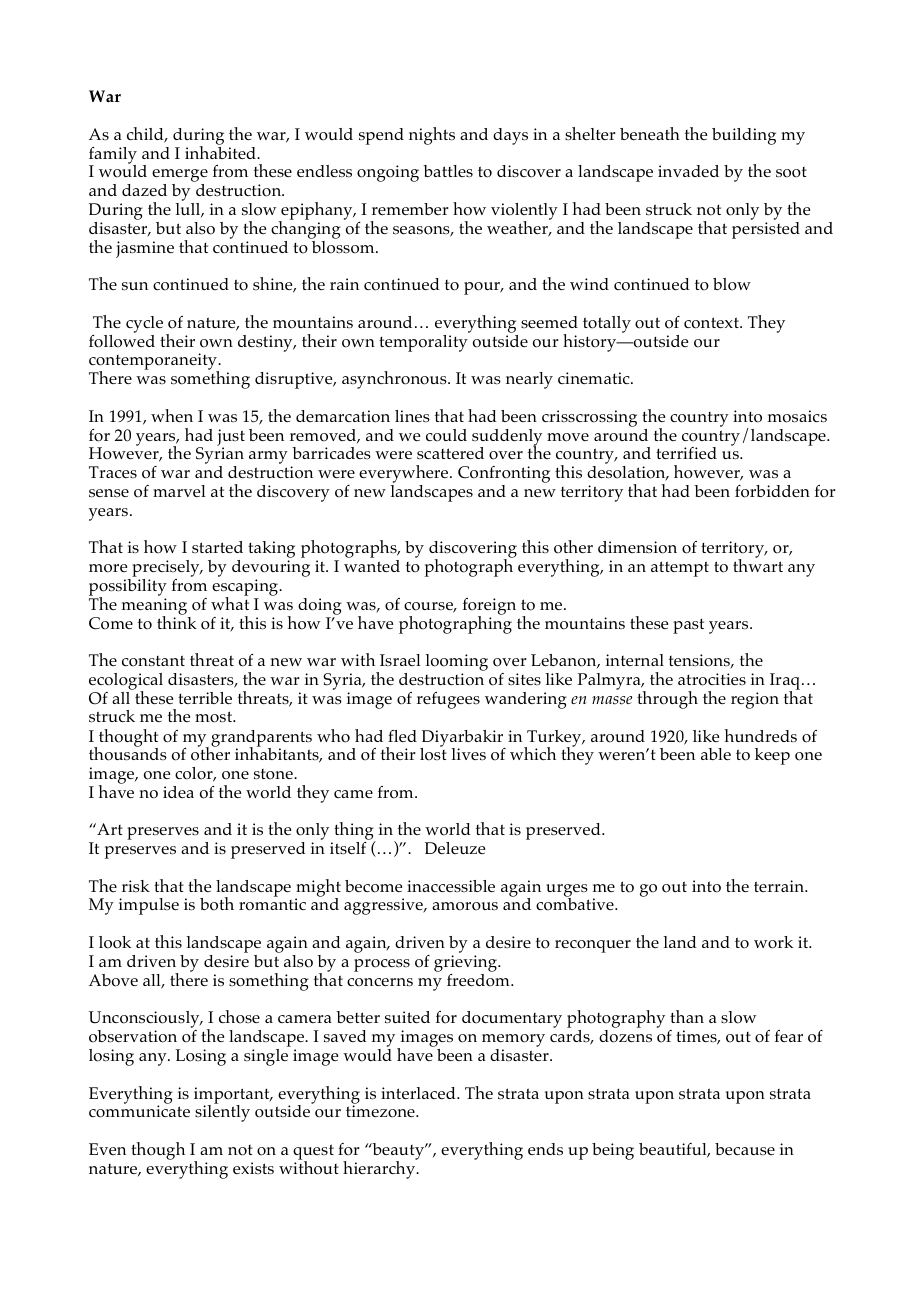  I want to click on atrocities, so click(712, 679).
